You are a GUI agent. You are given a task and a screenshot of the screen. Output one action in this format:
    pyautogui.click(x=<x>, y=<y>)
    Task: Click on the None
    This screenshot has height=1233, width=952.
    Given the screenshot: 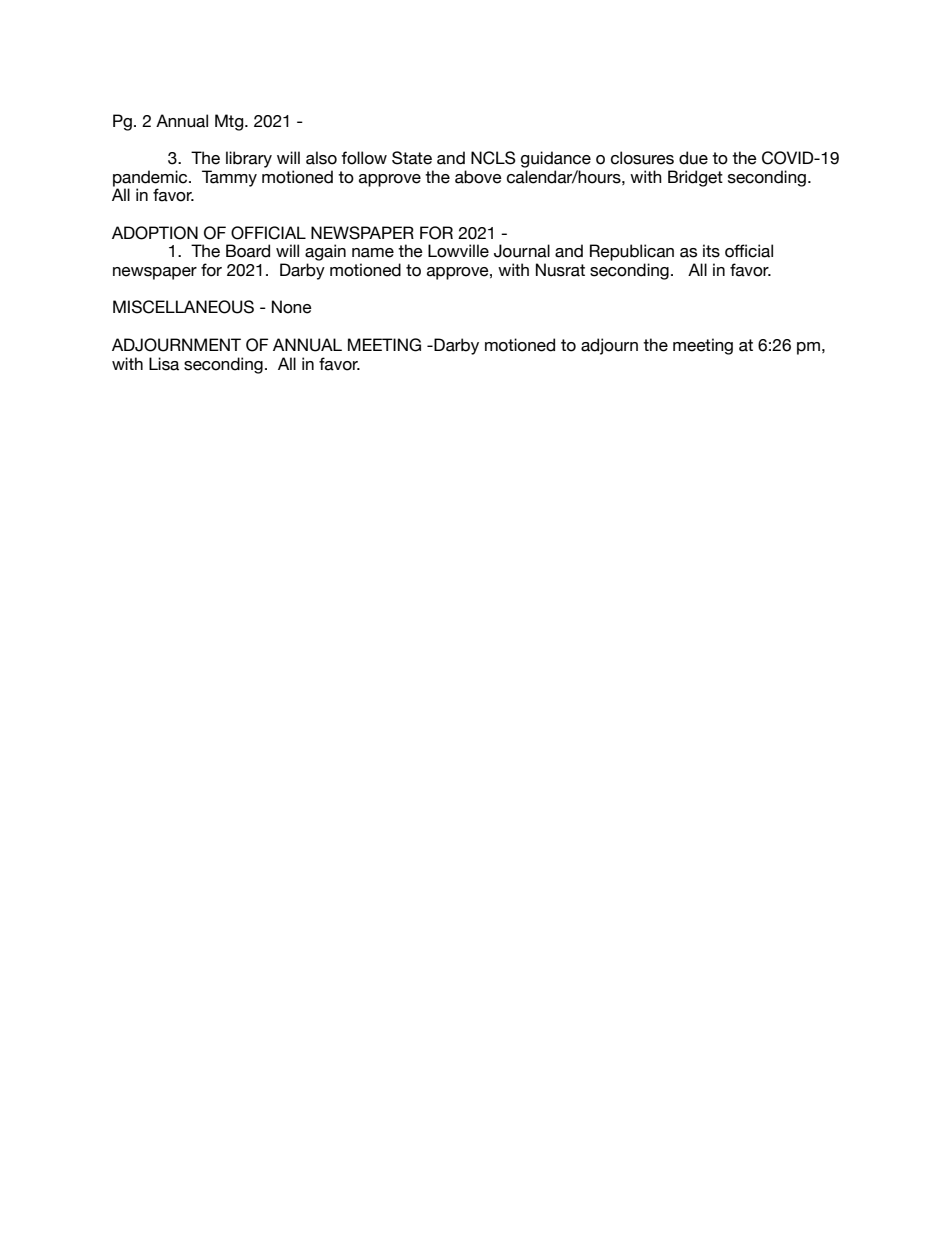 What is the action you would take?
    pyautogui.click(x=292, y=307)
